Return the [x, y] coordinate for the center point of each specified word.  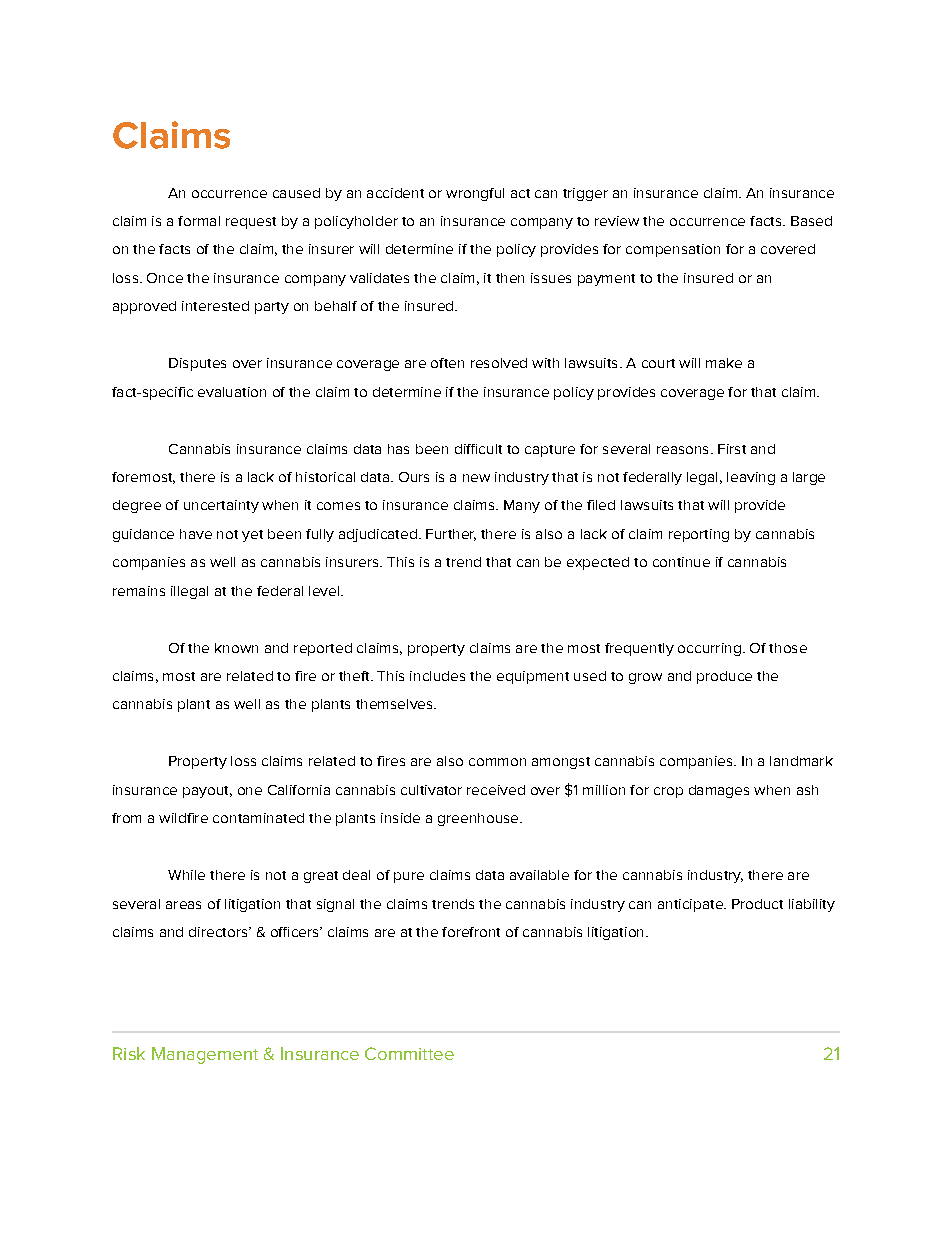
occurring [709, 649]
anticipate [691, 905]
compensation [673, 250]
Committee [409, 1053]
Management [205, 1055]
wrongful [475, 194]
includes [437, 676]
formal [199, 221]
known [236, 648]
